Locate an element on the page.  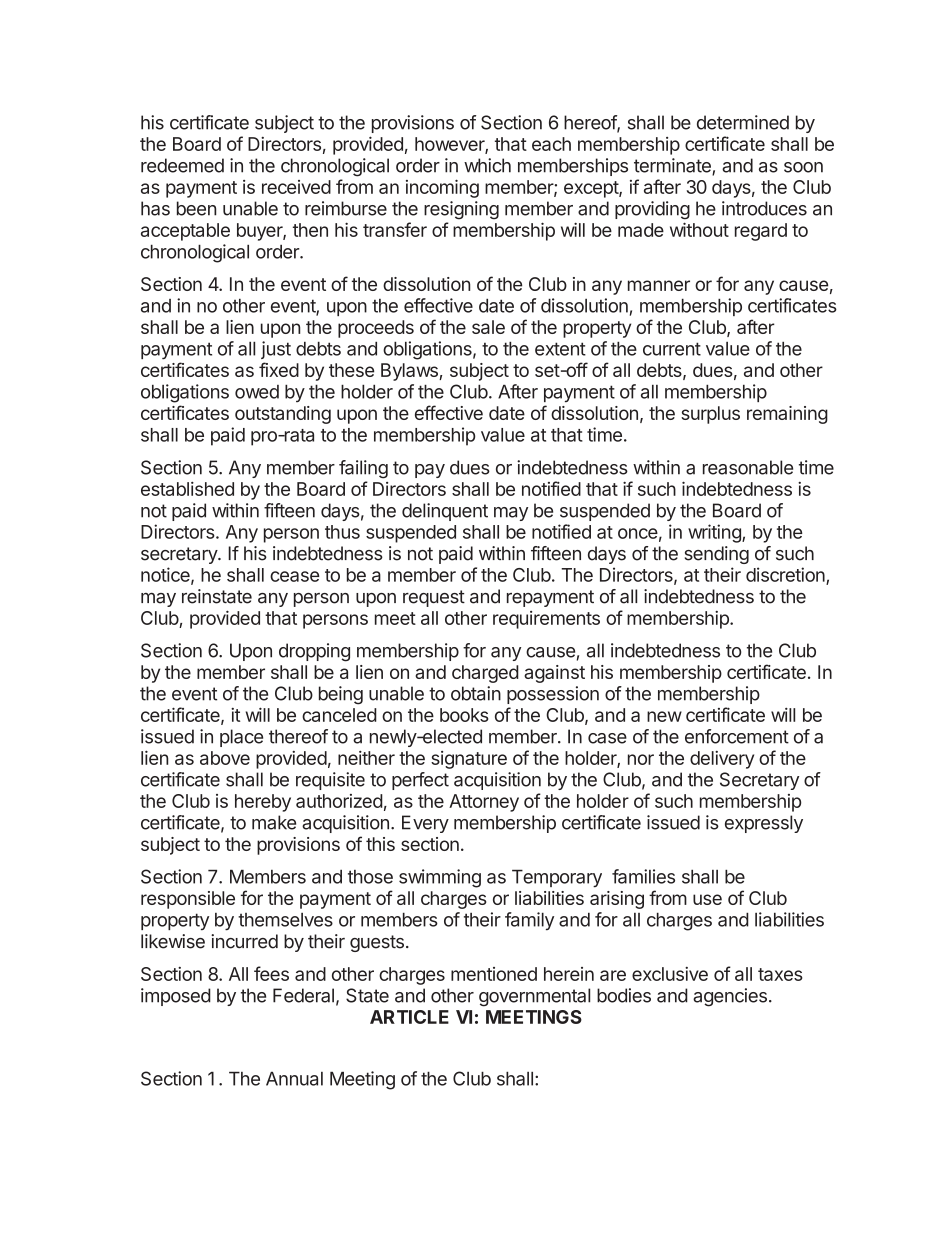
agencies is located at coordinates (730, 997).
